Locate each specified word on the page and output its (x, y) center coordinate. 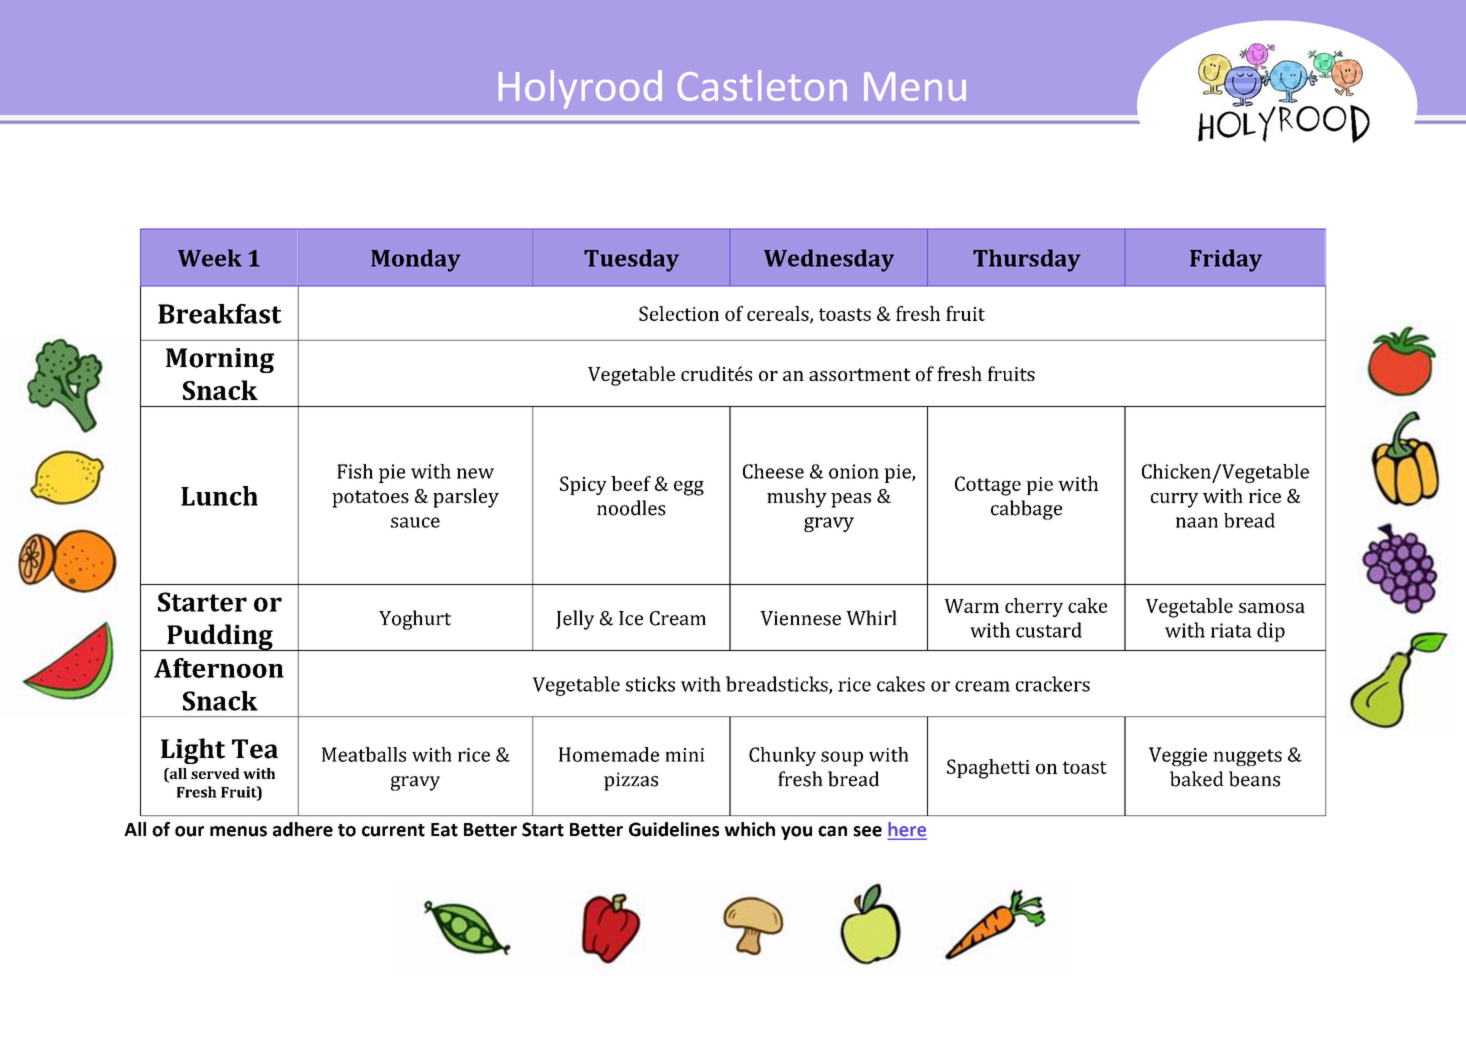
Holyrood (580, 89)
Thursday (1027, 260)
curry (1174, 500)
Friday (1226, 260)
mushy (797, 498)
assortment (860, 374)
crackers (1053, 684)
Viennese (800, 618)
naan (1197, 522)
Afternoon (219, 668)
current (393, 830)
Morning (220, 360)
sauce (415, 522)
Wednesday (829, 260)
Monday (416, 260)
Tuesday (631, 260)
